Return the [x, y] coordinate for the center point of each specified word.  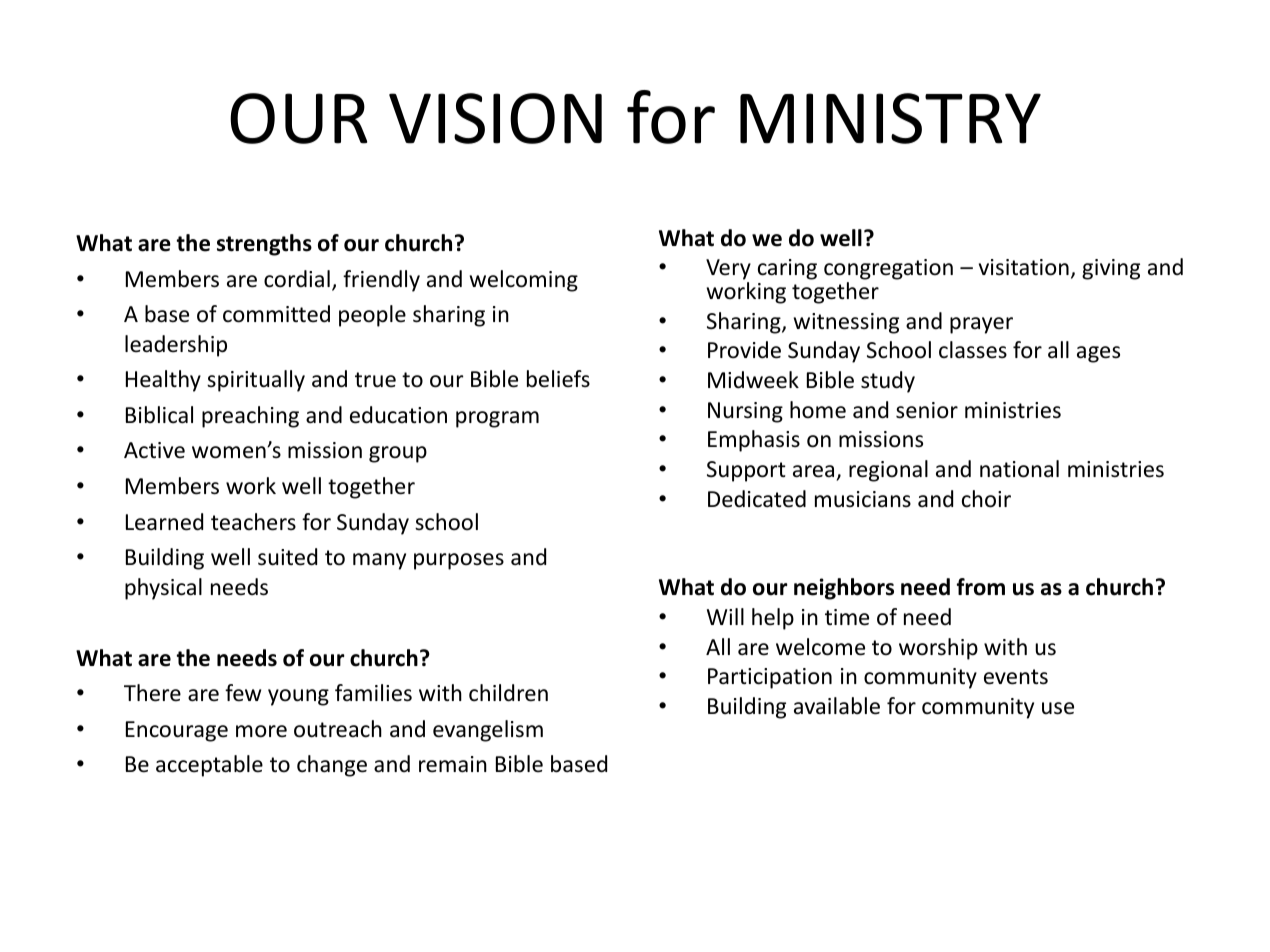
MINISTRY [890, 118]
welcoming [524, 281]
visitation [1024, 267]
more [261, 731]
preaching [250, 417]
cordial [297, 279]
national [1019, 469]
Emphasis [754, 441]
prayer [981, 325]
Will [725, 616]
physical [163, 589]
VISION [495, 118]
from [981, 587]
